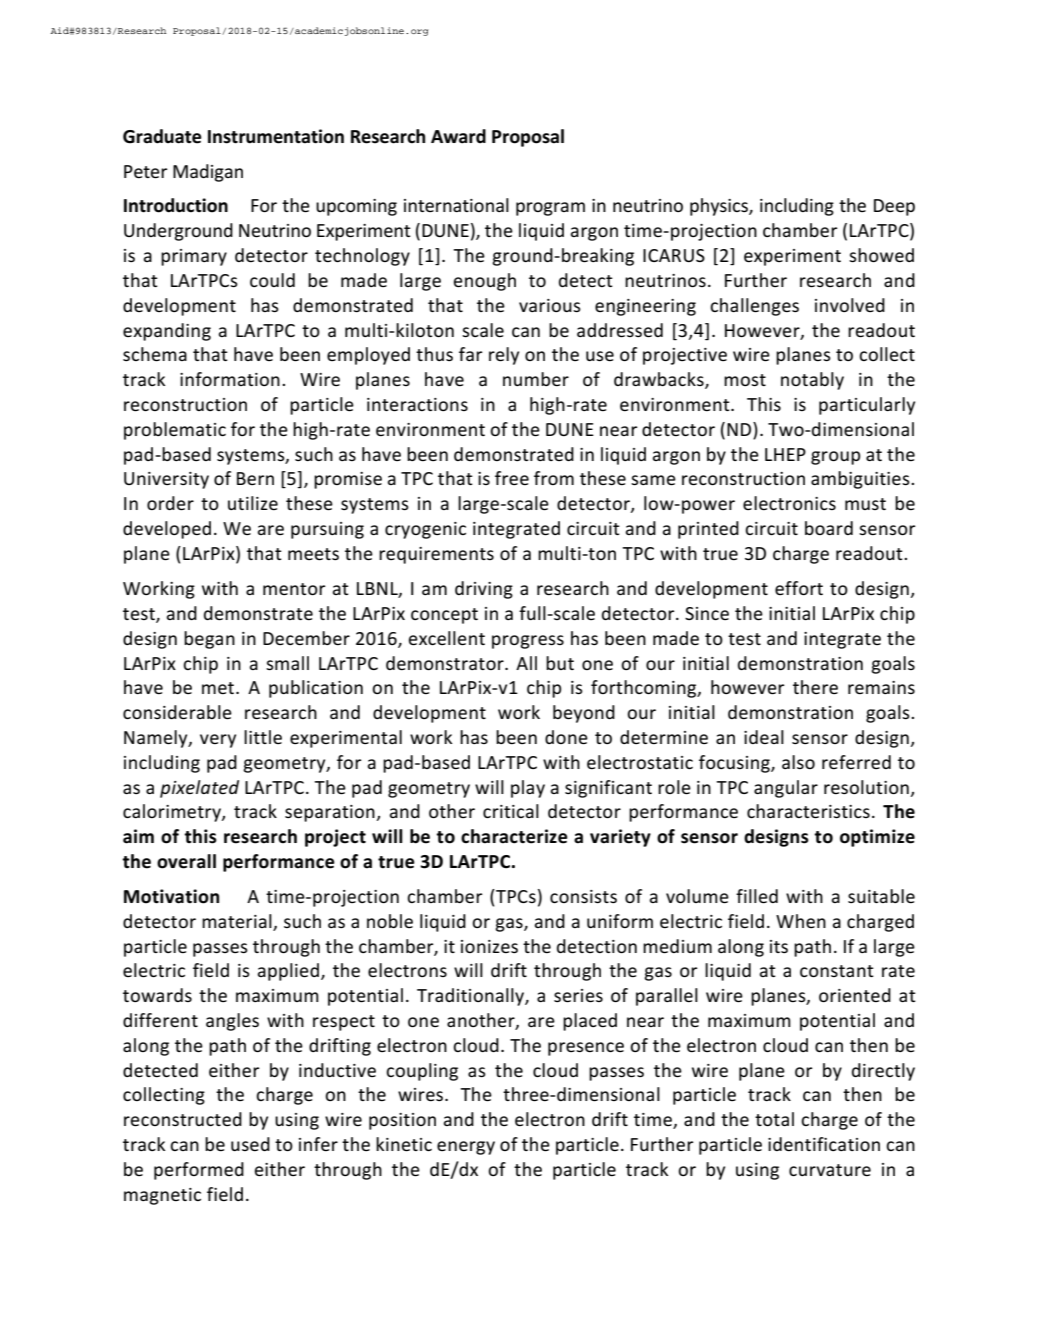 The image size is (1037, 1342). I want to click on When, so click(801, 921).
